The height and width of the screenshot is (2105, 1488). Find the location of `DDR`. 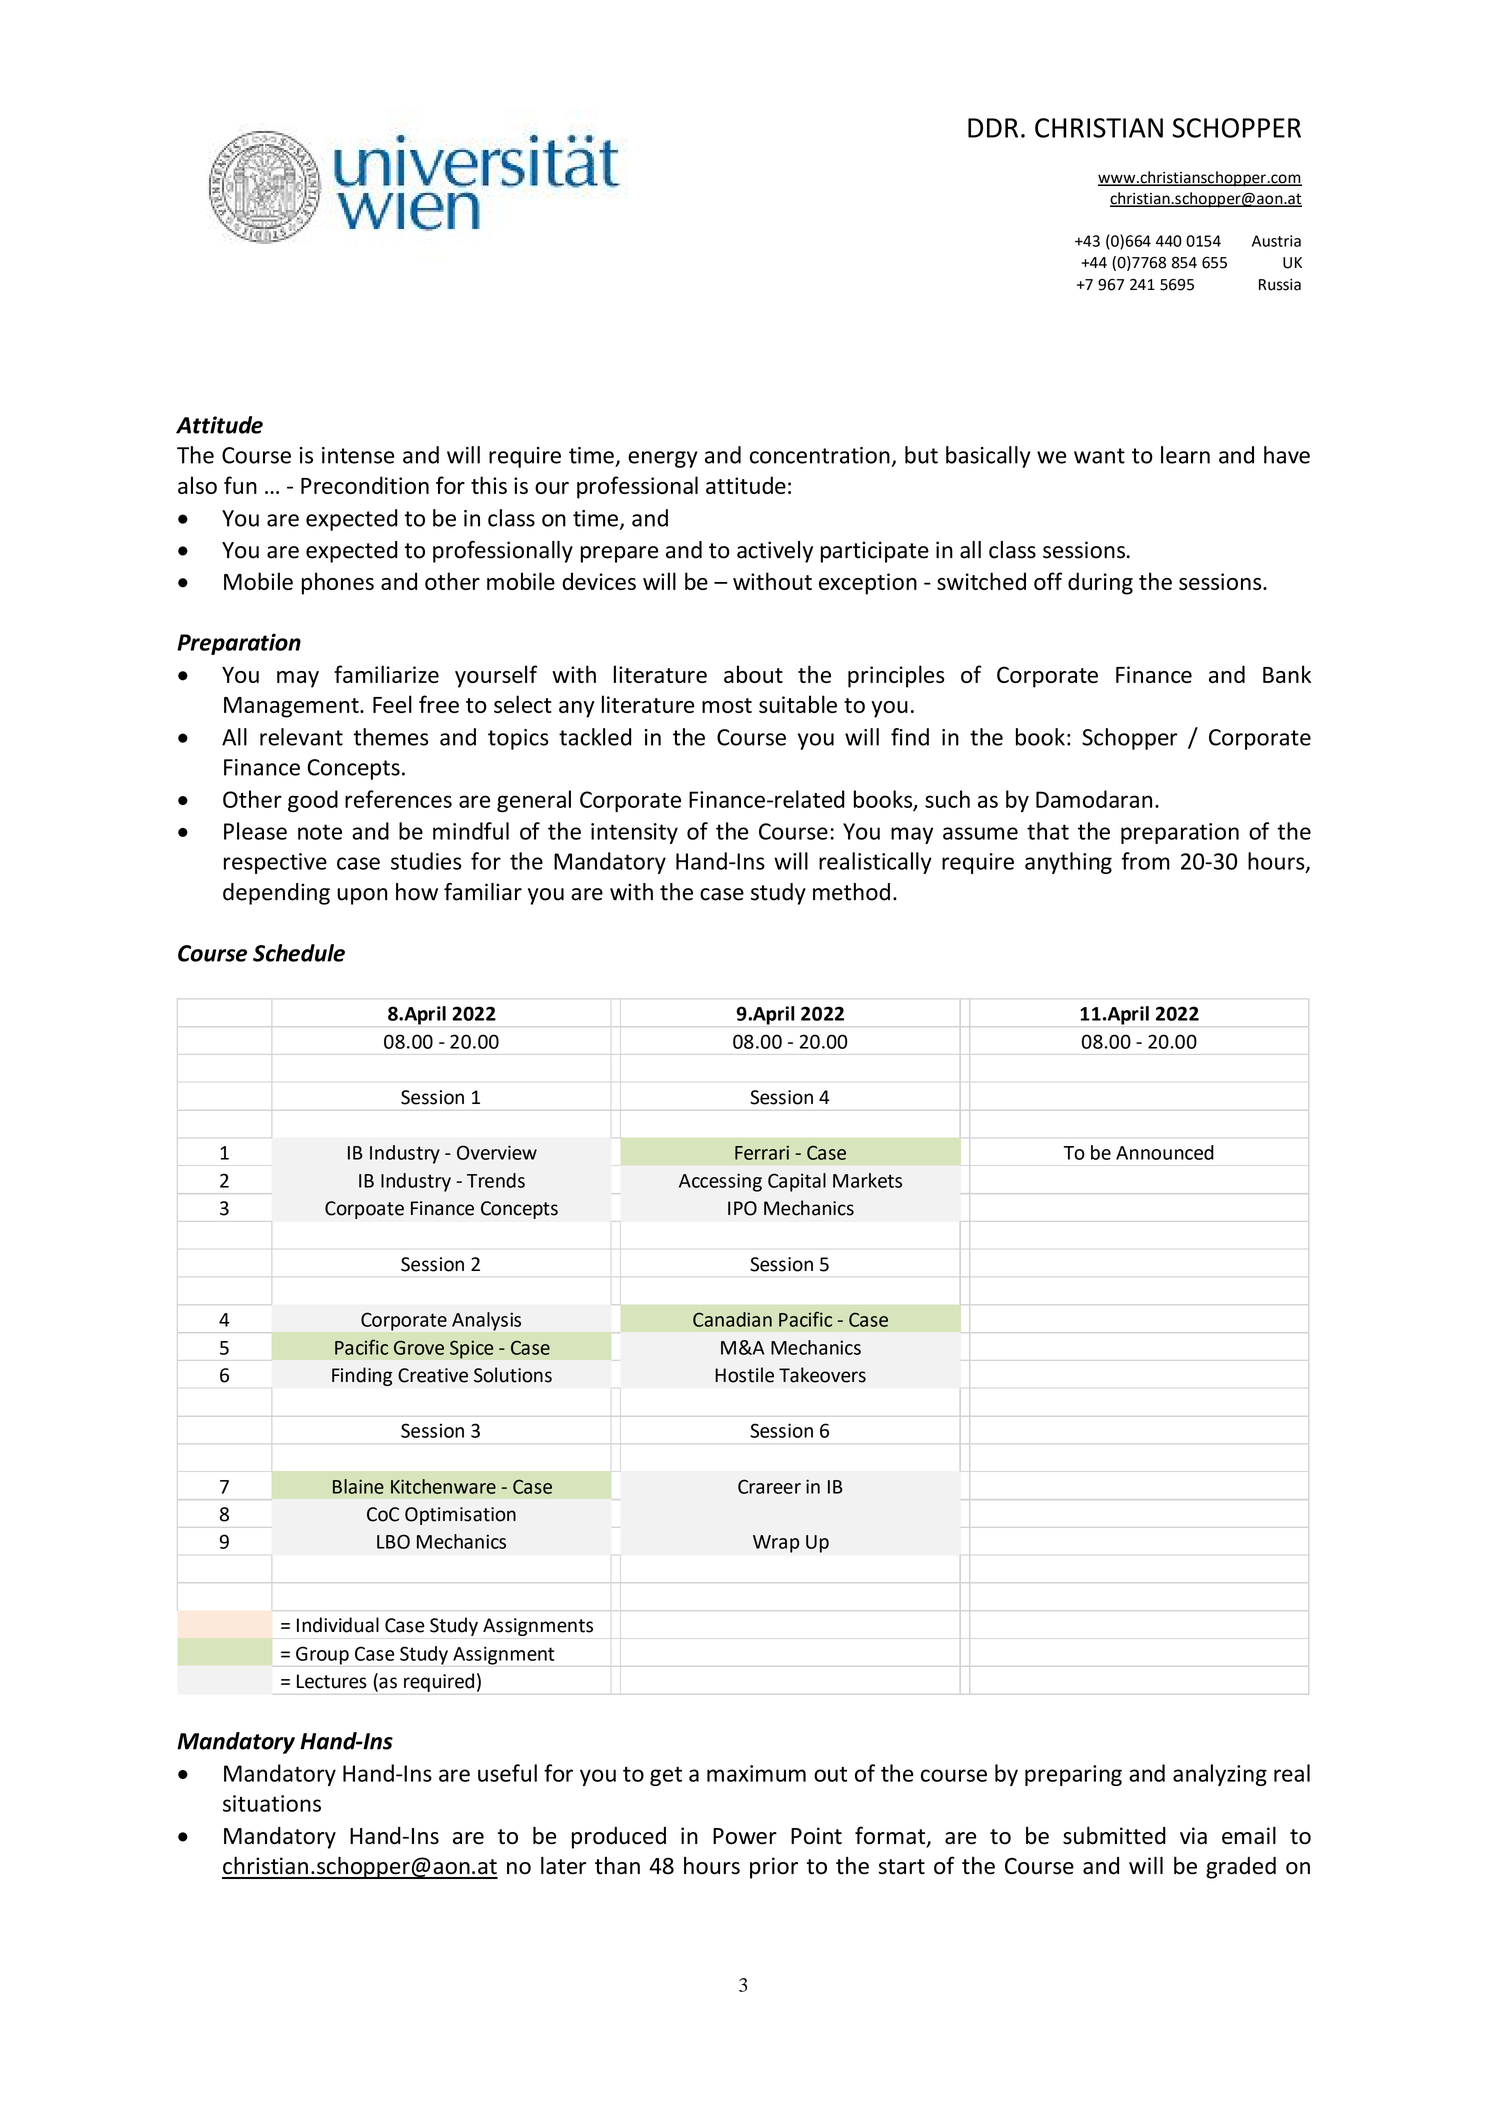

DDR is located at coordinates (993, 128).
